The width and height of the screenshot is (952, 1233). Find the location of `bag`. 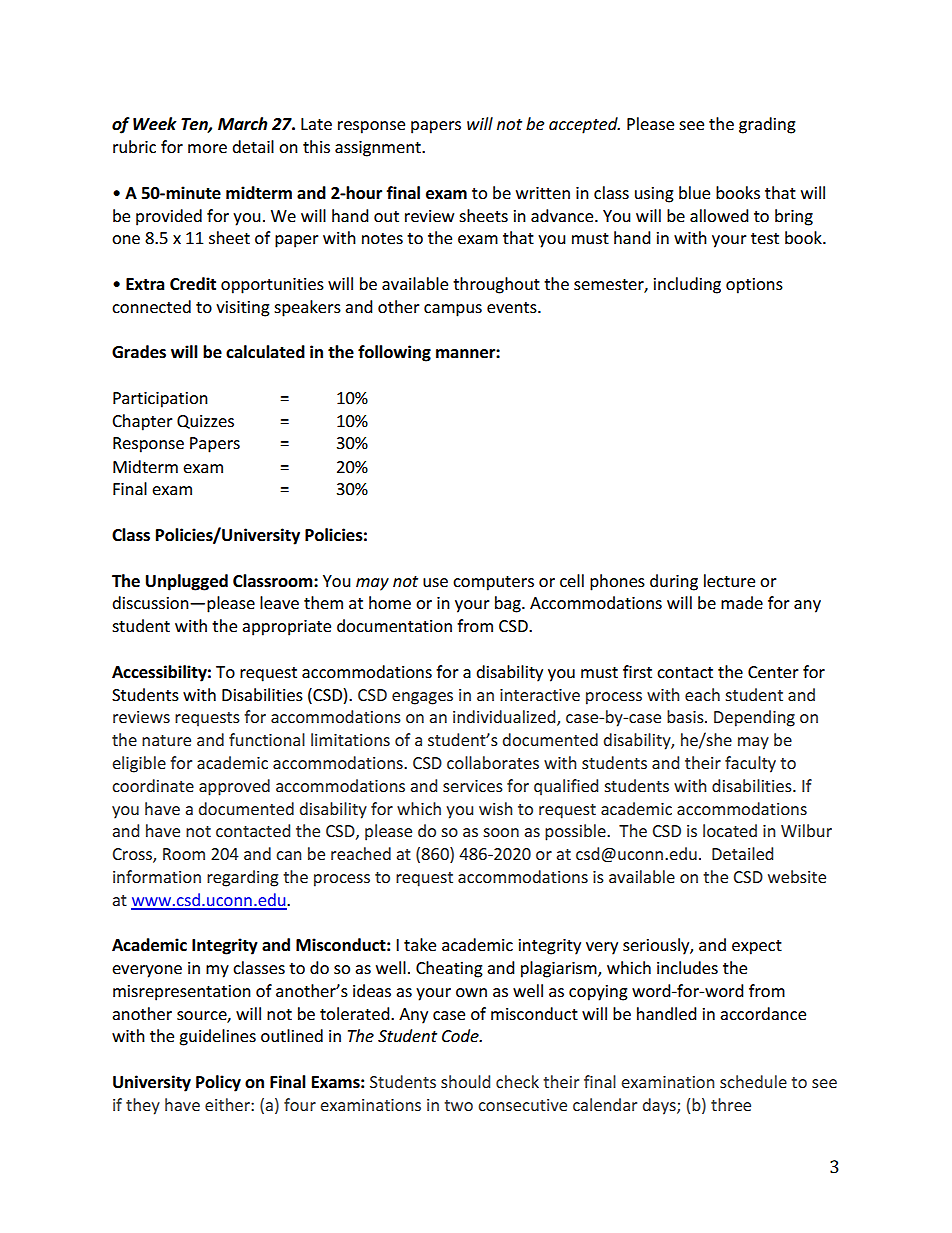

bag is located at coordinates (509, 604).
